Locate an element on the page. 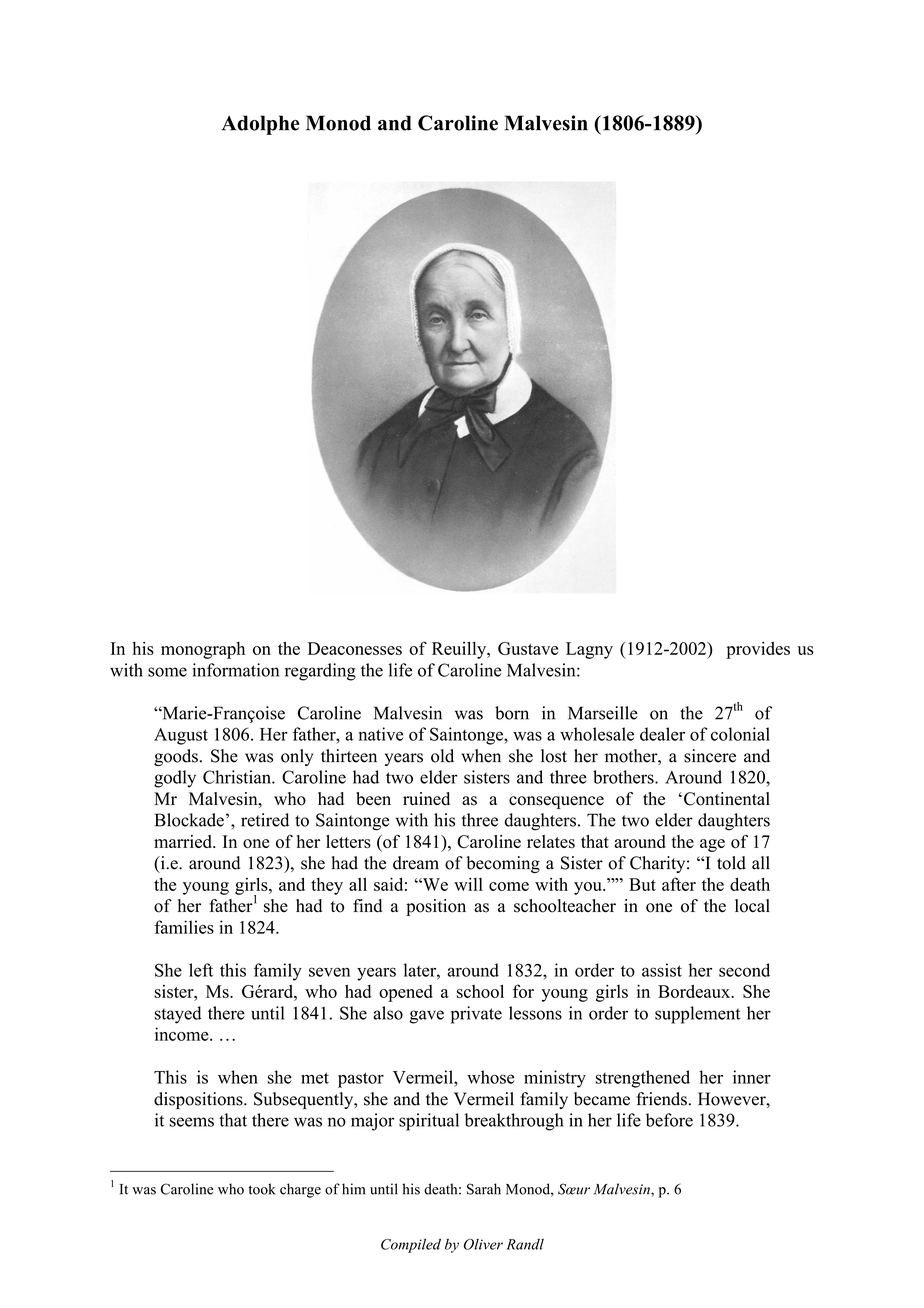  took is located at coordinates (261, 1189).
